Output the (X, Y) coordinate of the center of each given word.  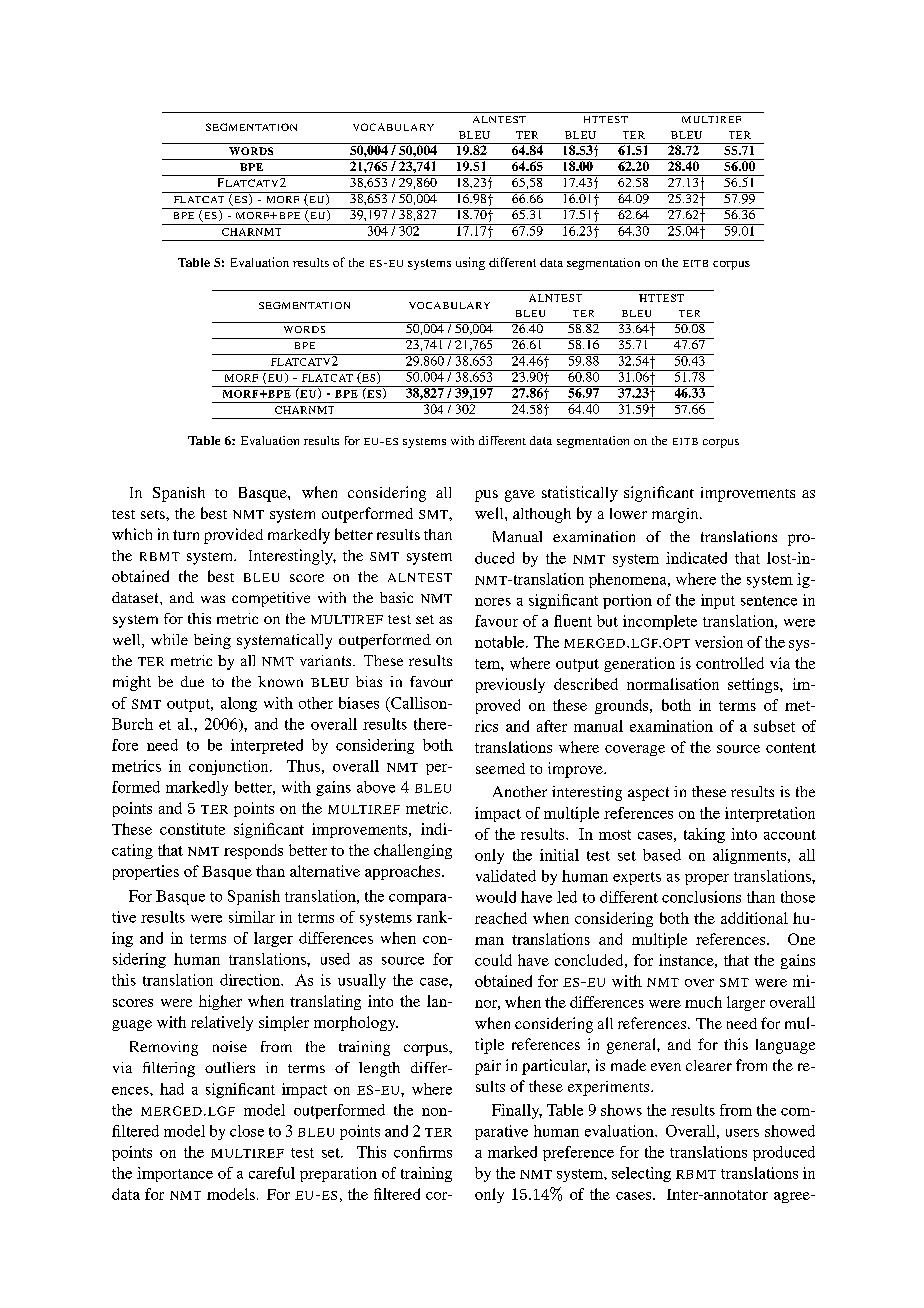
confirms (423, 1152)
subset (774, 726)
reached (501, 918)
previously (510, 685)
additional (754, 918)
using (470, 263)
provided (233, 536)
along (239, 704)
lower (628, 513)
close (247, 1131)
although (542, 515)
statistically (580, 494)
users (742, 1133)
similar (252, 917)
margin (676, 515)
